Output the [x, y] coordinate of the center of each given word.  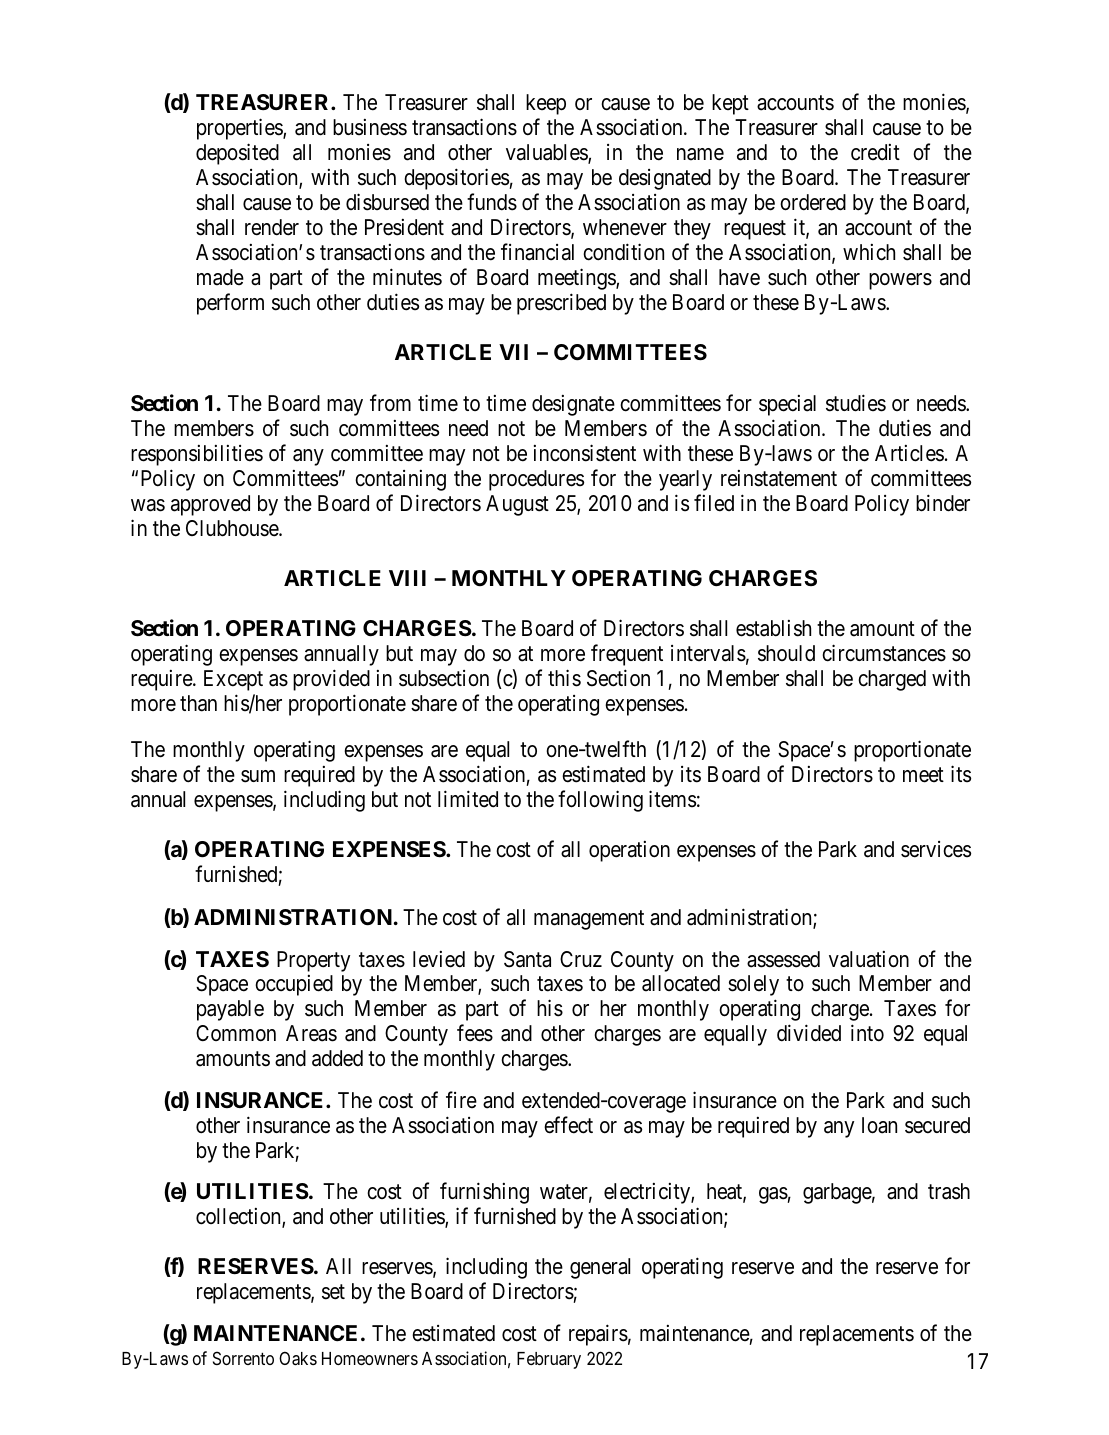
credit [875, 152]
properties [240, 129]
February [549, 1360]
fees [475, 1033]
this [564, 678]
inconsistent [585, 453]
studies [856, 403]
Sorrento [243, 1358]
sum [258, 776]
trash [949, 1191]
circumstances [884, 653]
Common [236, 1033]
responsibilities [197, 455]
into [867, 1033]
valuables [547, 154]
